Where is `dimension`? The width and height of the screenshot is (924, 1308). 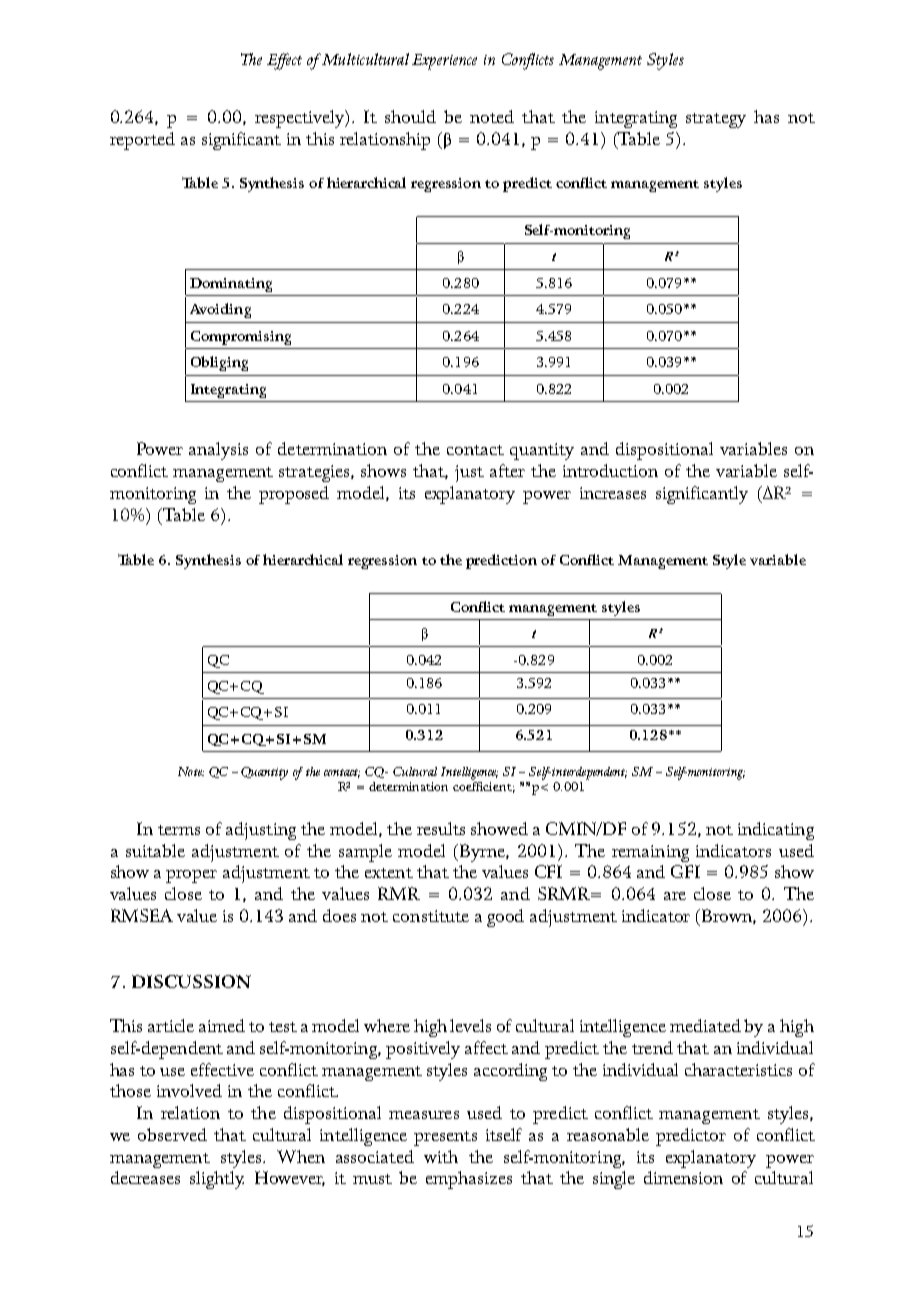 dimension is located at coordinates (683, 1177).
